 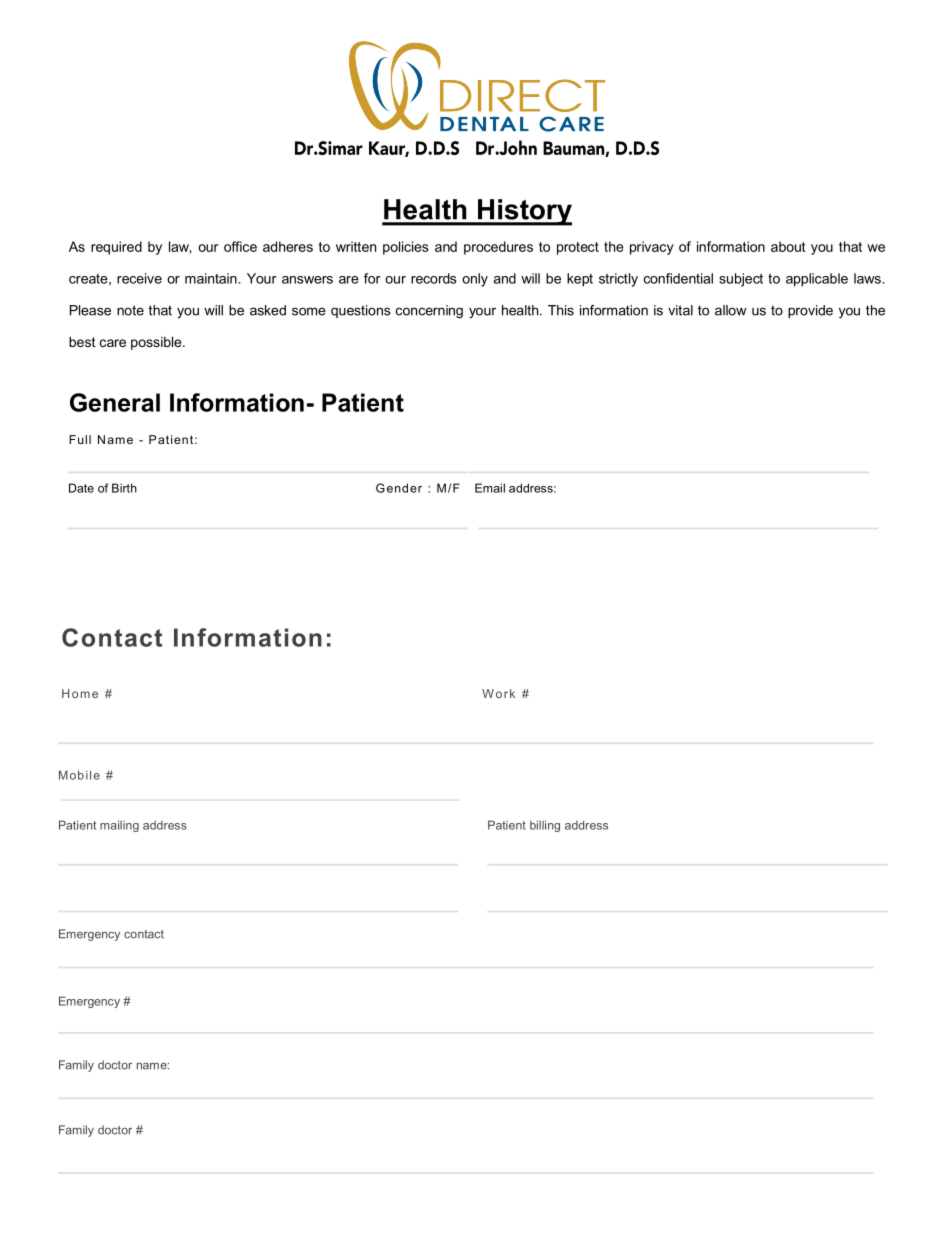 What do you see at coordinates (80, 693) in the image?
I see `Home` at bounding box center [80, 693].
